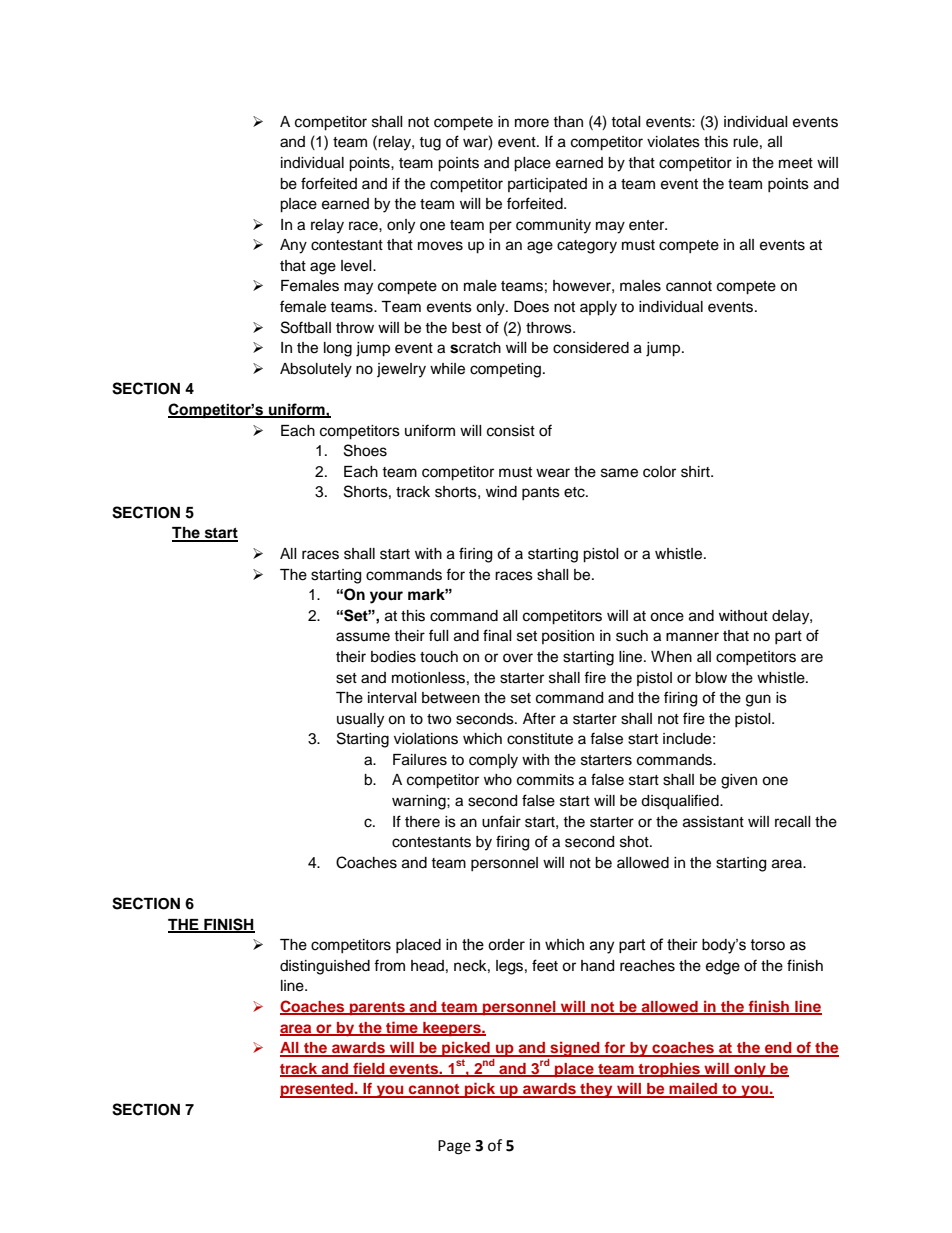  Describe the element at coordinates (369, 1069) in the page. I see `field` at that location.
